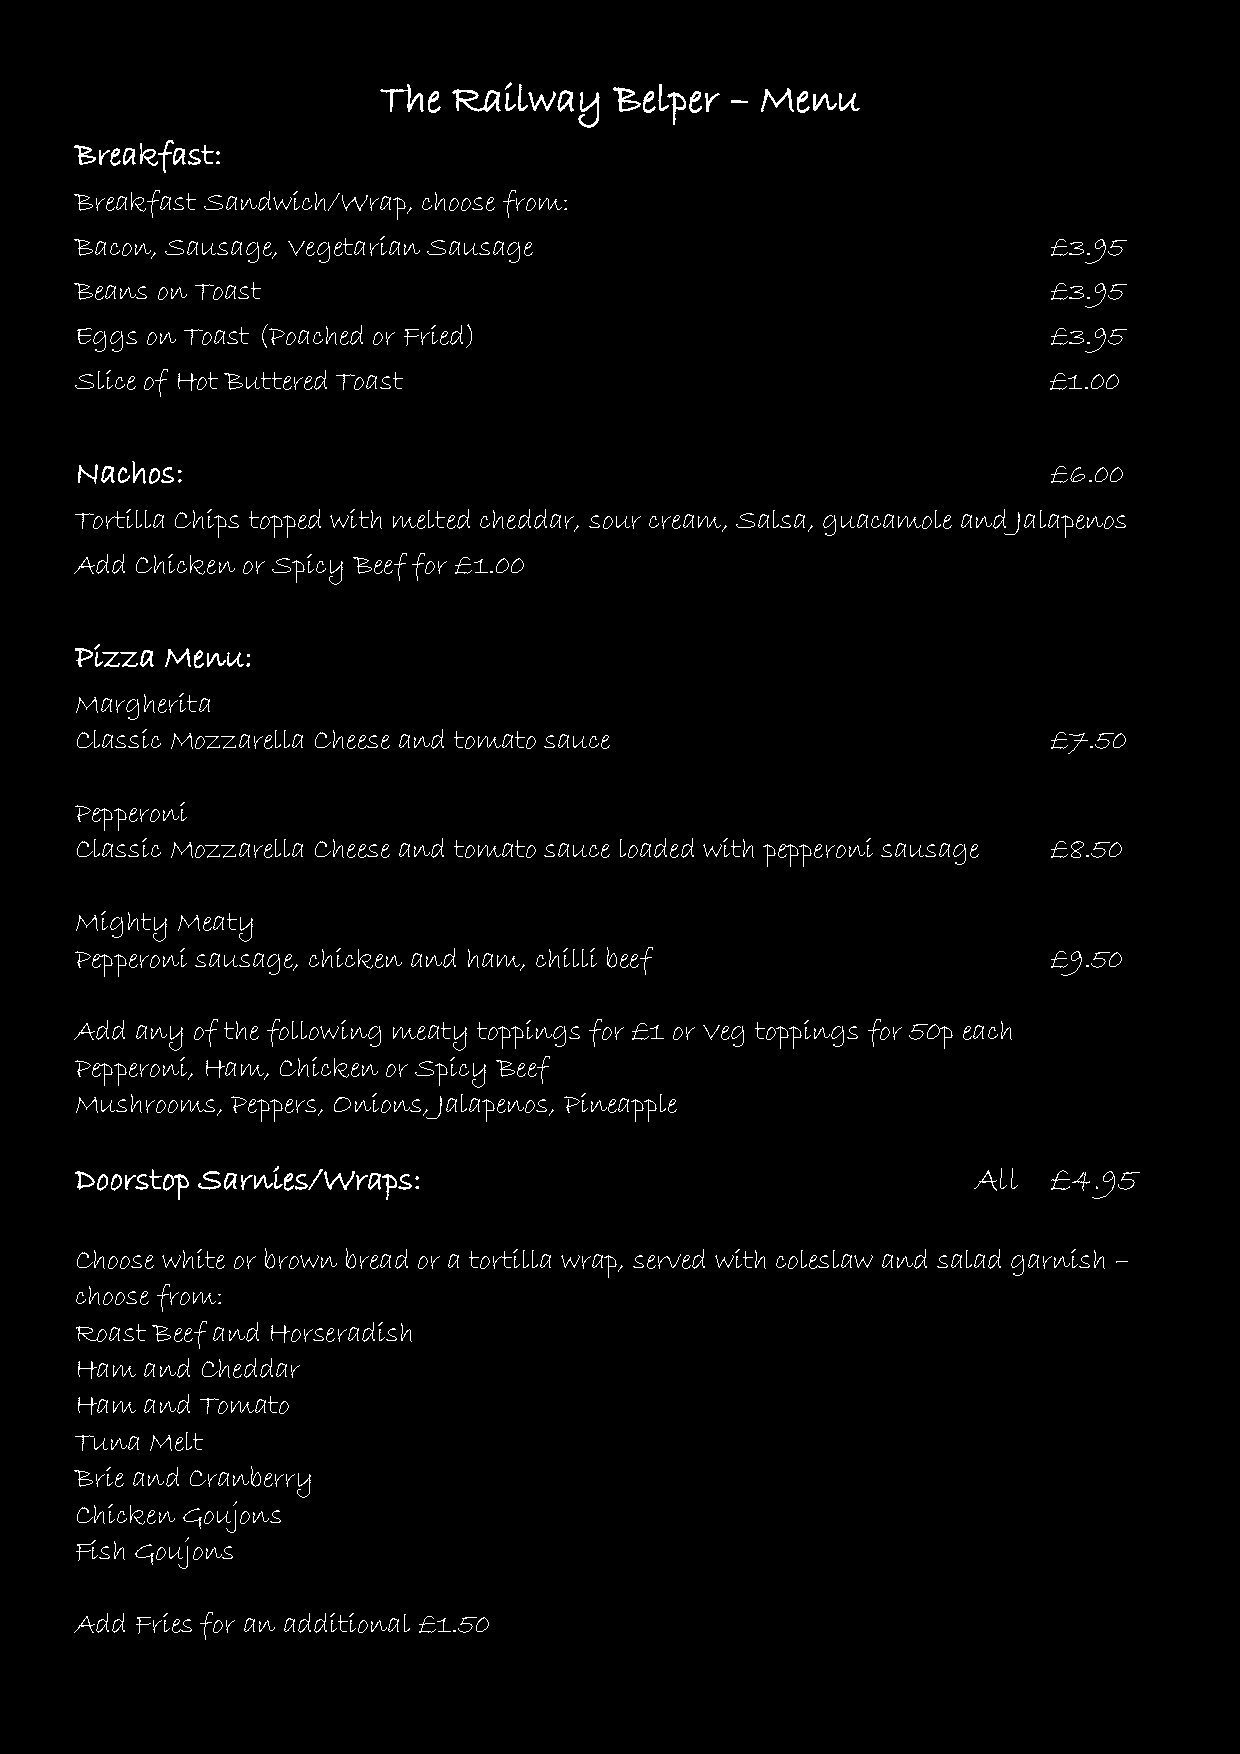 The image size is (1240, 1754). What do you see at coordinates (526, 105) in the document?
I see `Railway` at bounding box center [526, 105].
